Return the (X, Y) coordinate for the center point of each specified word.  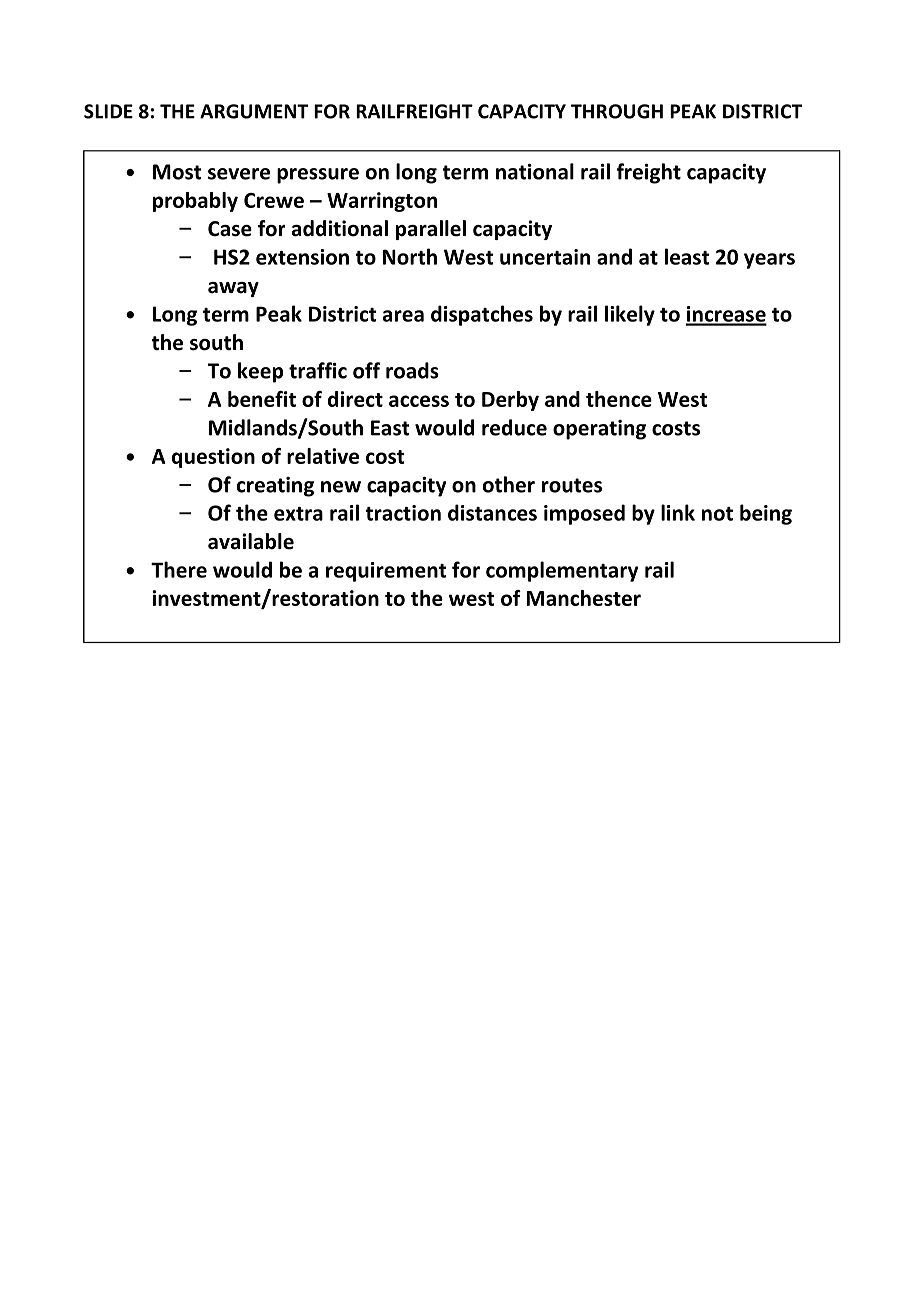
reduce (514, 427)
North (410, 256)
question (213, 458)
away (233, 289)
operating (599, 430)
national (535, 171)
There (179, 569)
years (769, 261)
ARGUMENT (254, 111)
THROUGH (617, 111)
